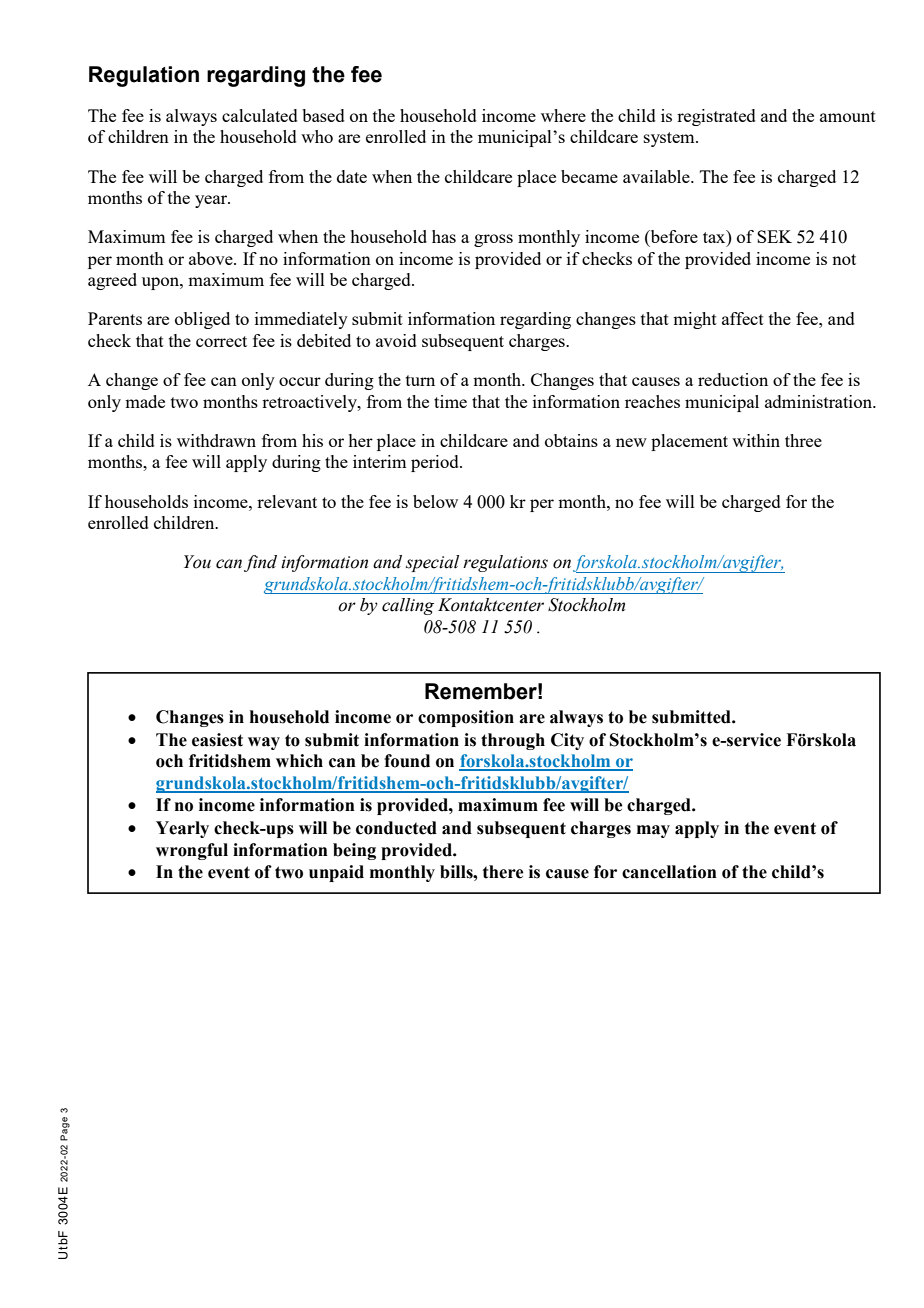 The image size is (924, 1308). Describe the element at coordinates (563, 115) in the document. I see `where` at that location.
